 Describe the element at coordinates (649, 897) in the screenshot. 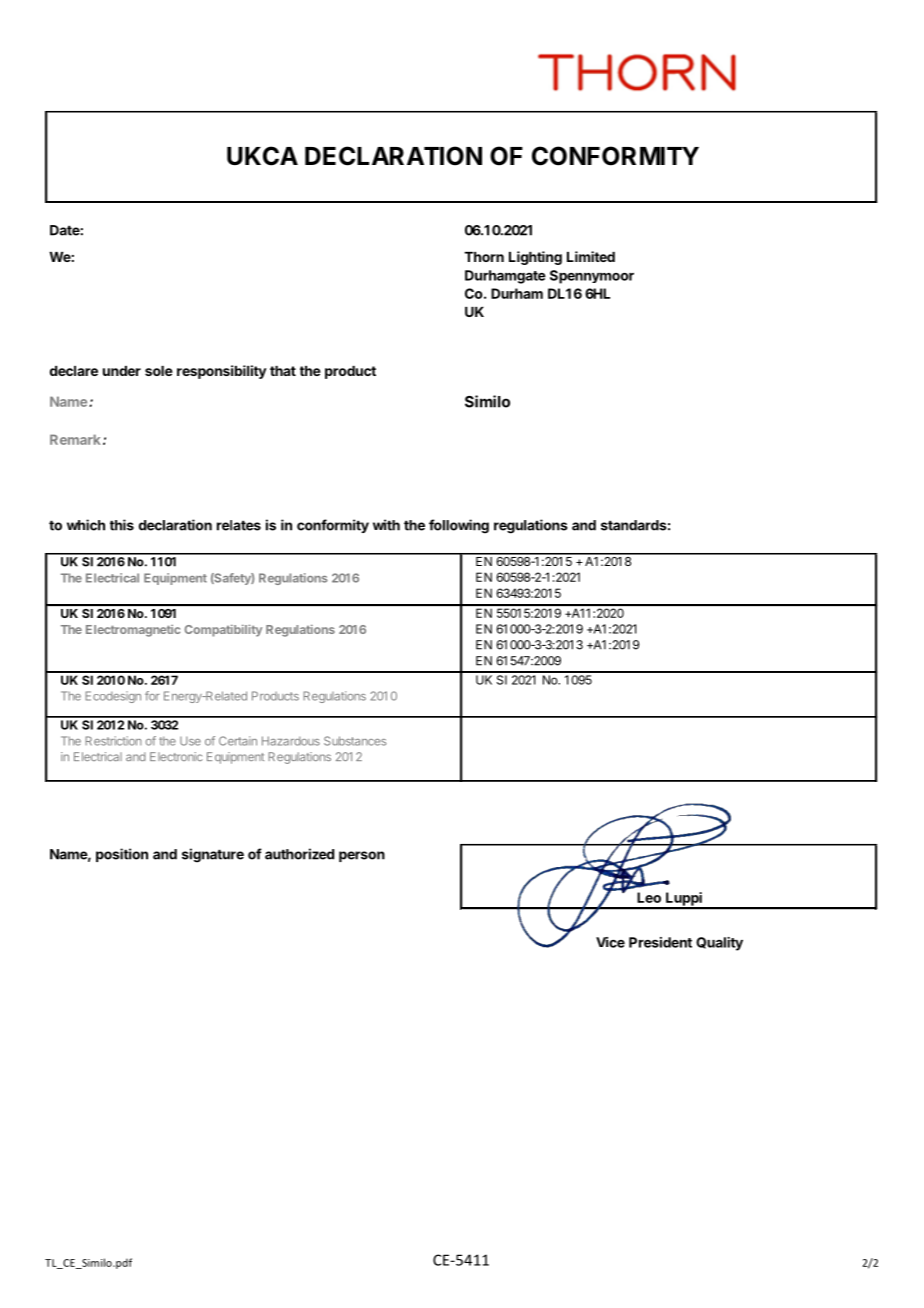

I see `Leo` at that location.
